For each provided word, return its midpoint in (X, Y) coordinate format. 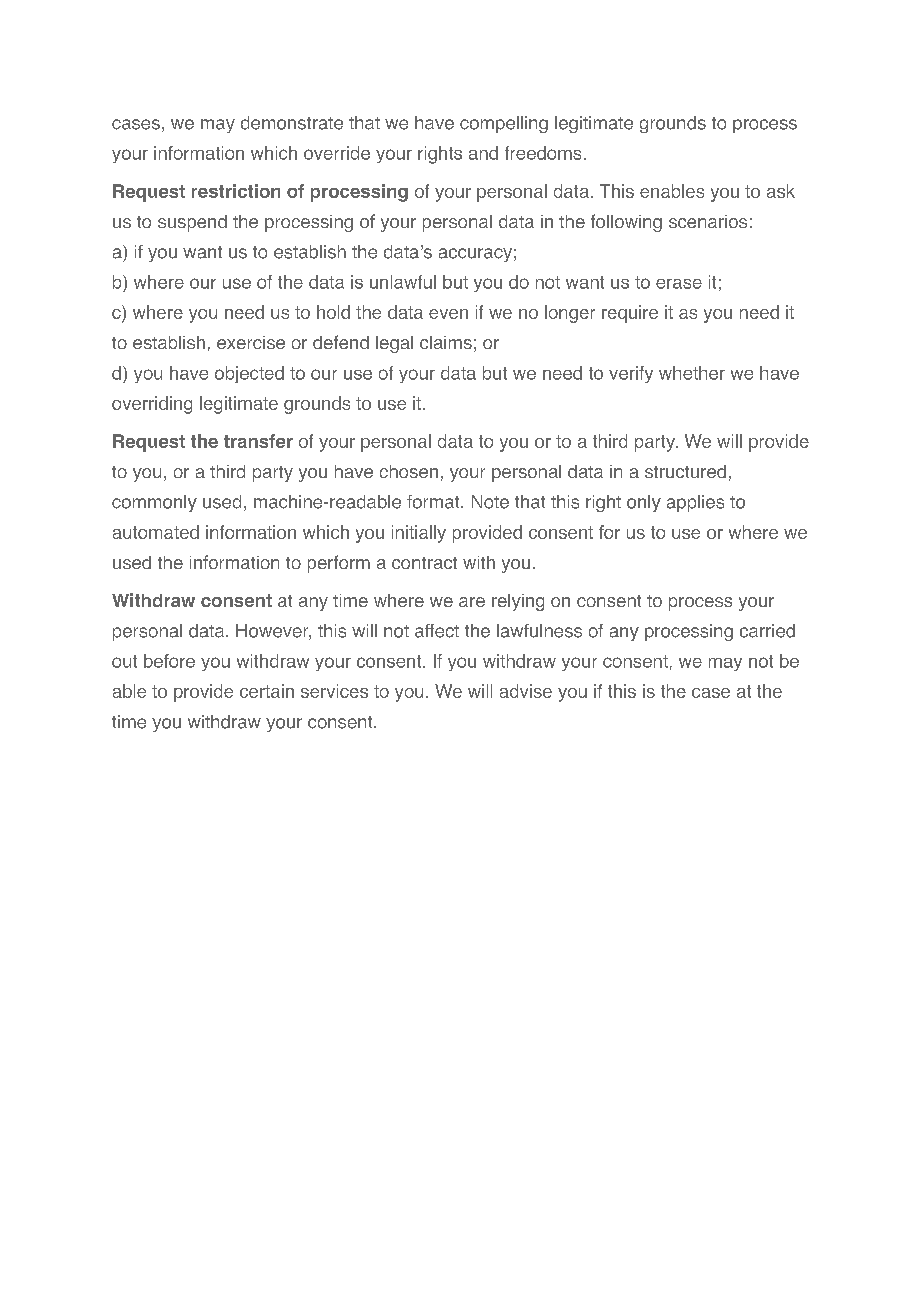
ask (781, 191)
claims (446, 342)
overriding (152, 405)
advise (526, 691)
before (169, 661)
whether (692, 373)
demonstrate (292, 123)
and (483, 153)
